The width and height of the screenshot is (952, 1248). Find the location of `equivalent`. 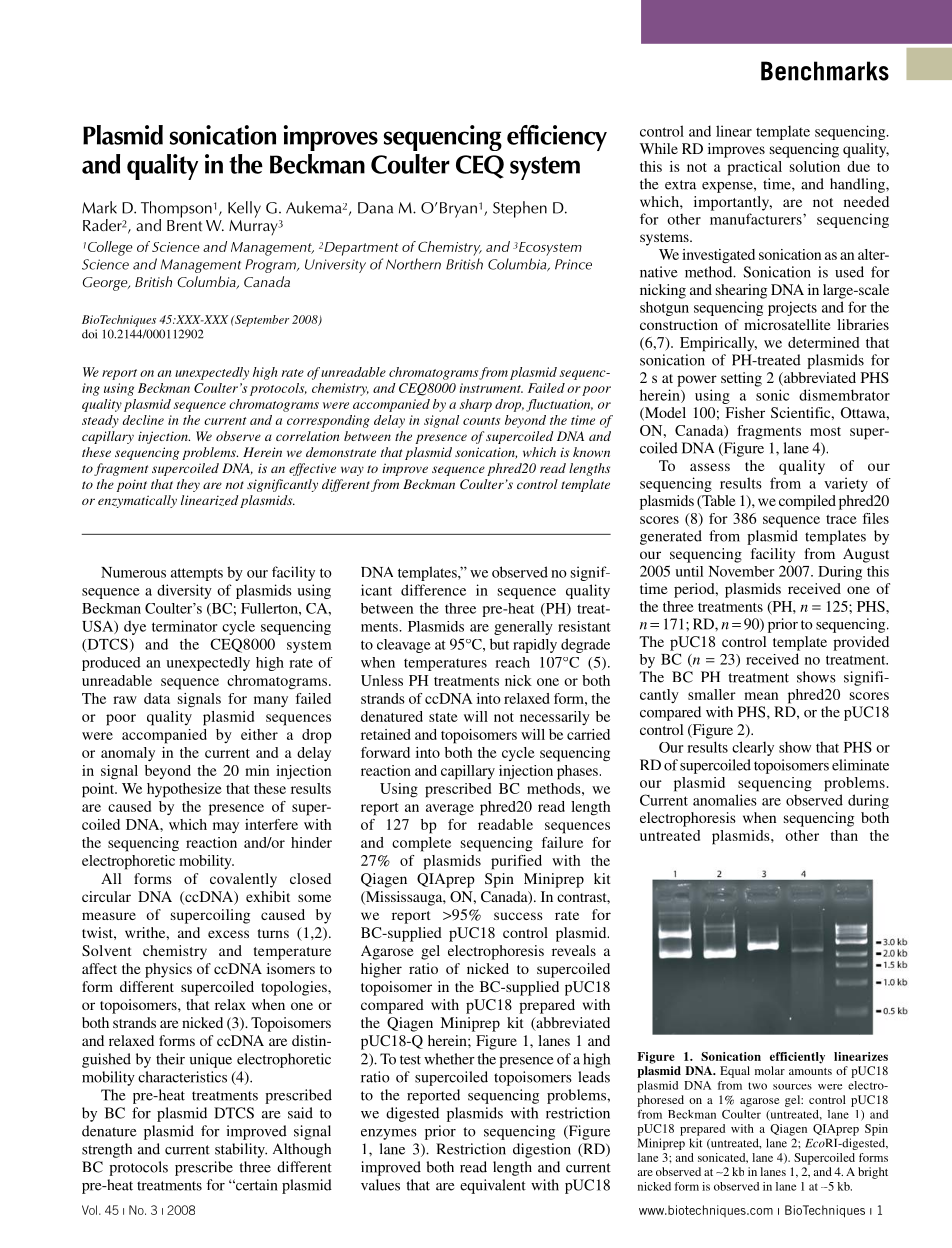

equivalent is located at coordinates (493, 1186).
